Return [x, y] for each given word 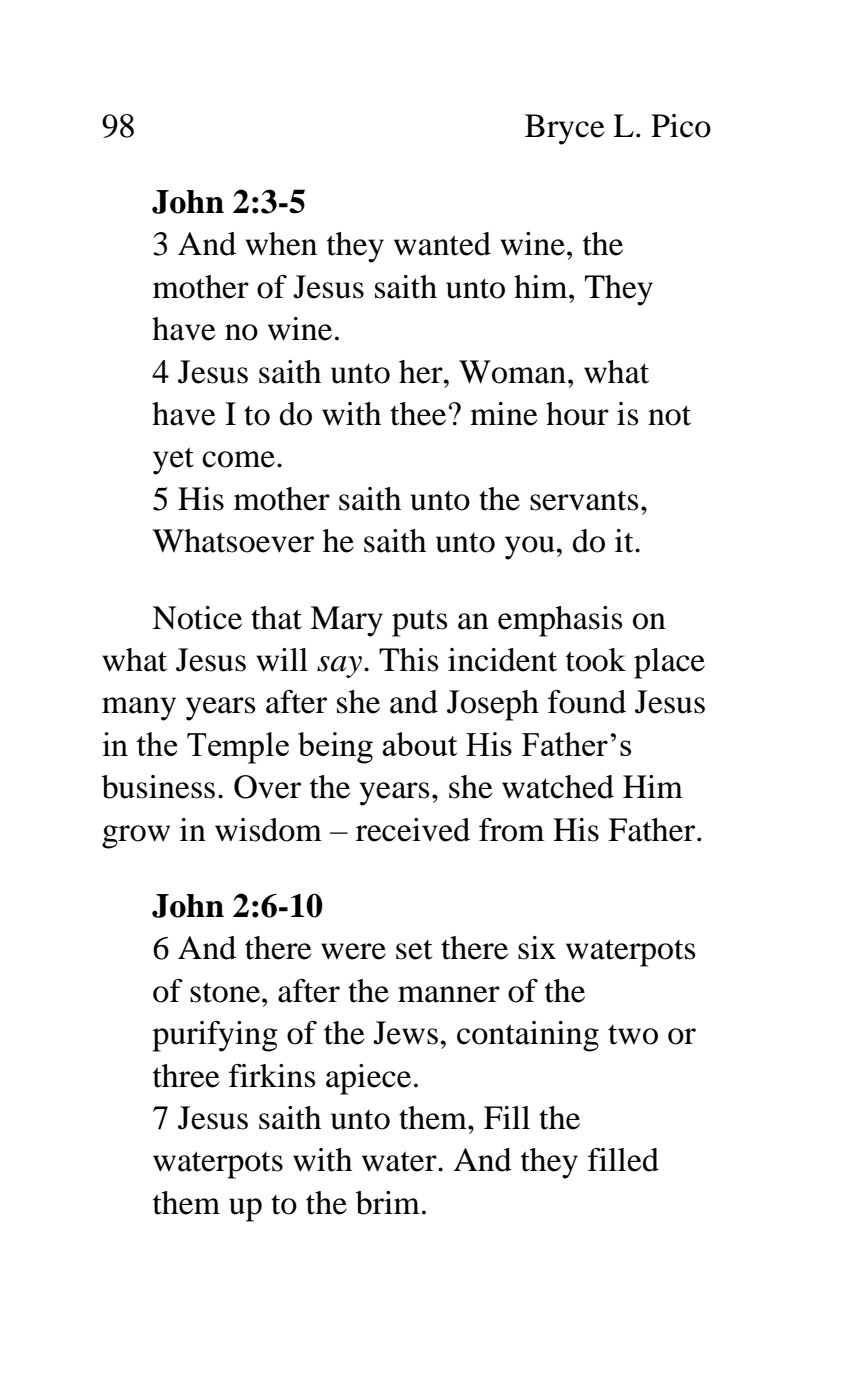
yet [173, 461]
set [414, 950]
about [419, 744]
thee [418, 414]
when [281, 244]
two [633, 1035]
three [186, 1076]
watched [558, 787]
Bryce [564, 129]
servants [584, 501]
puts [420, 623]
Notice [197, 618]
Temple [238, 748]
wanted [442, 244]
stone [226, 992]
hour [577, 414]
